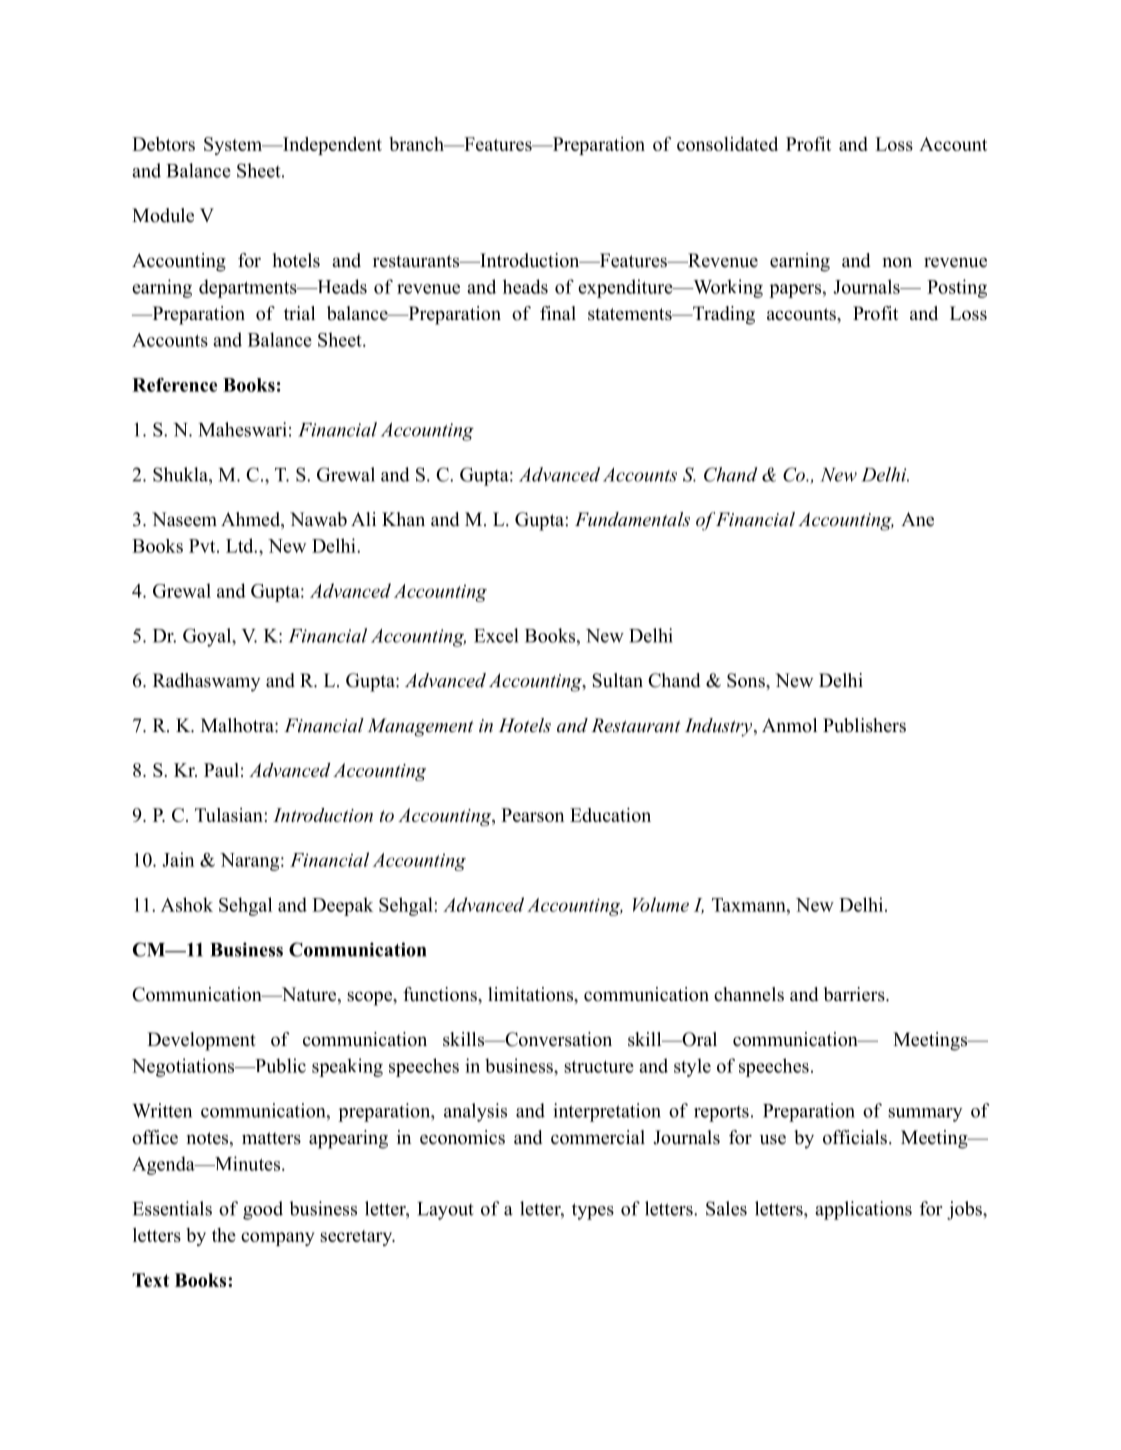 The height and width of the screenshot is (1450, 1121). I want to click on Debtors, so click(163, 144).
